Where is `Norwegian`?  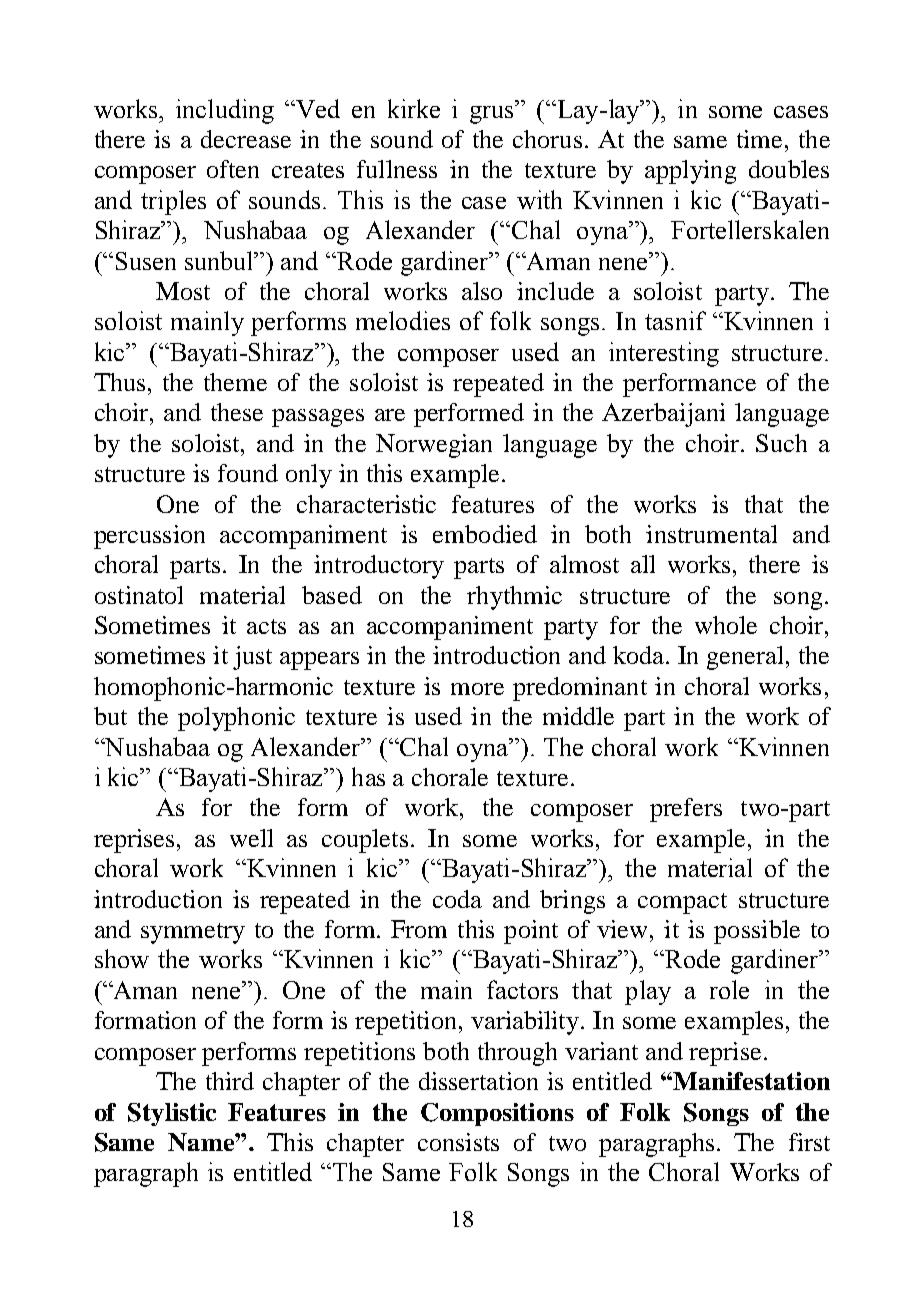
Norwegian is located at coordinates (434, 446).
